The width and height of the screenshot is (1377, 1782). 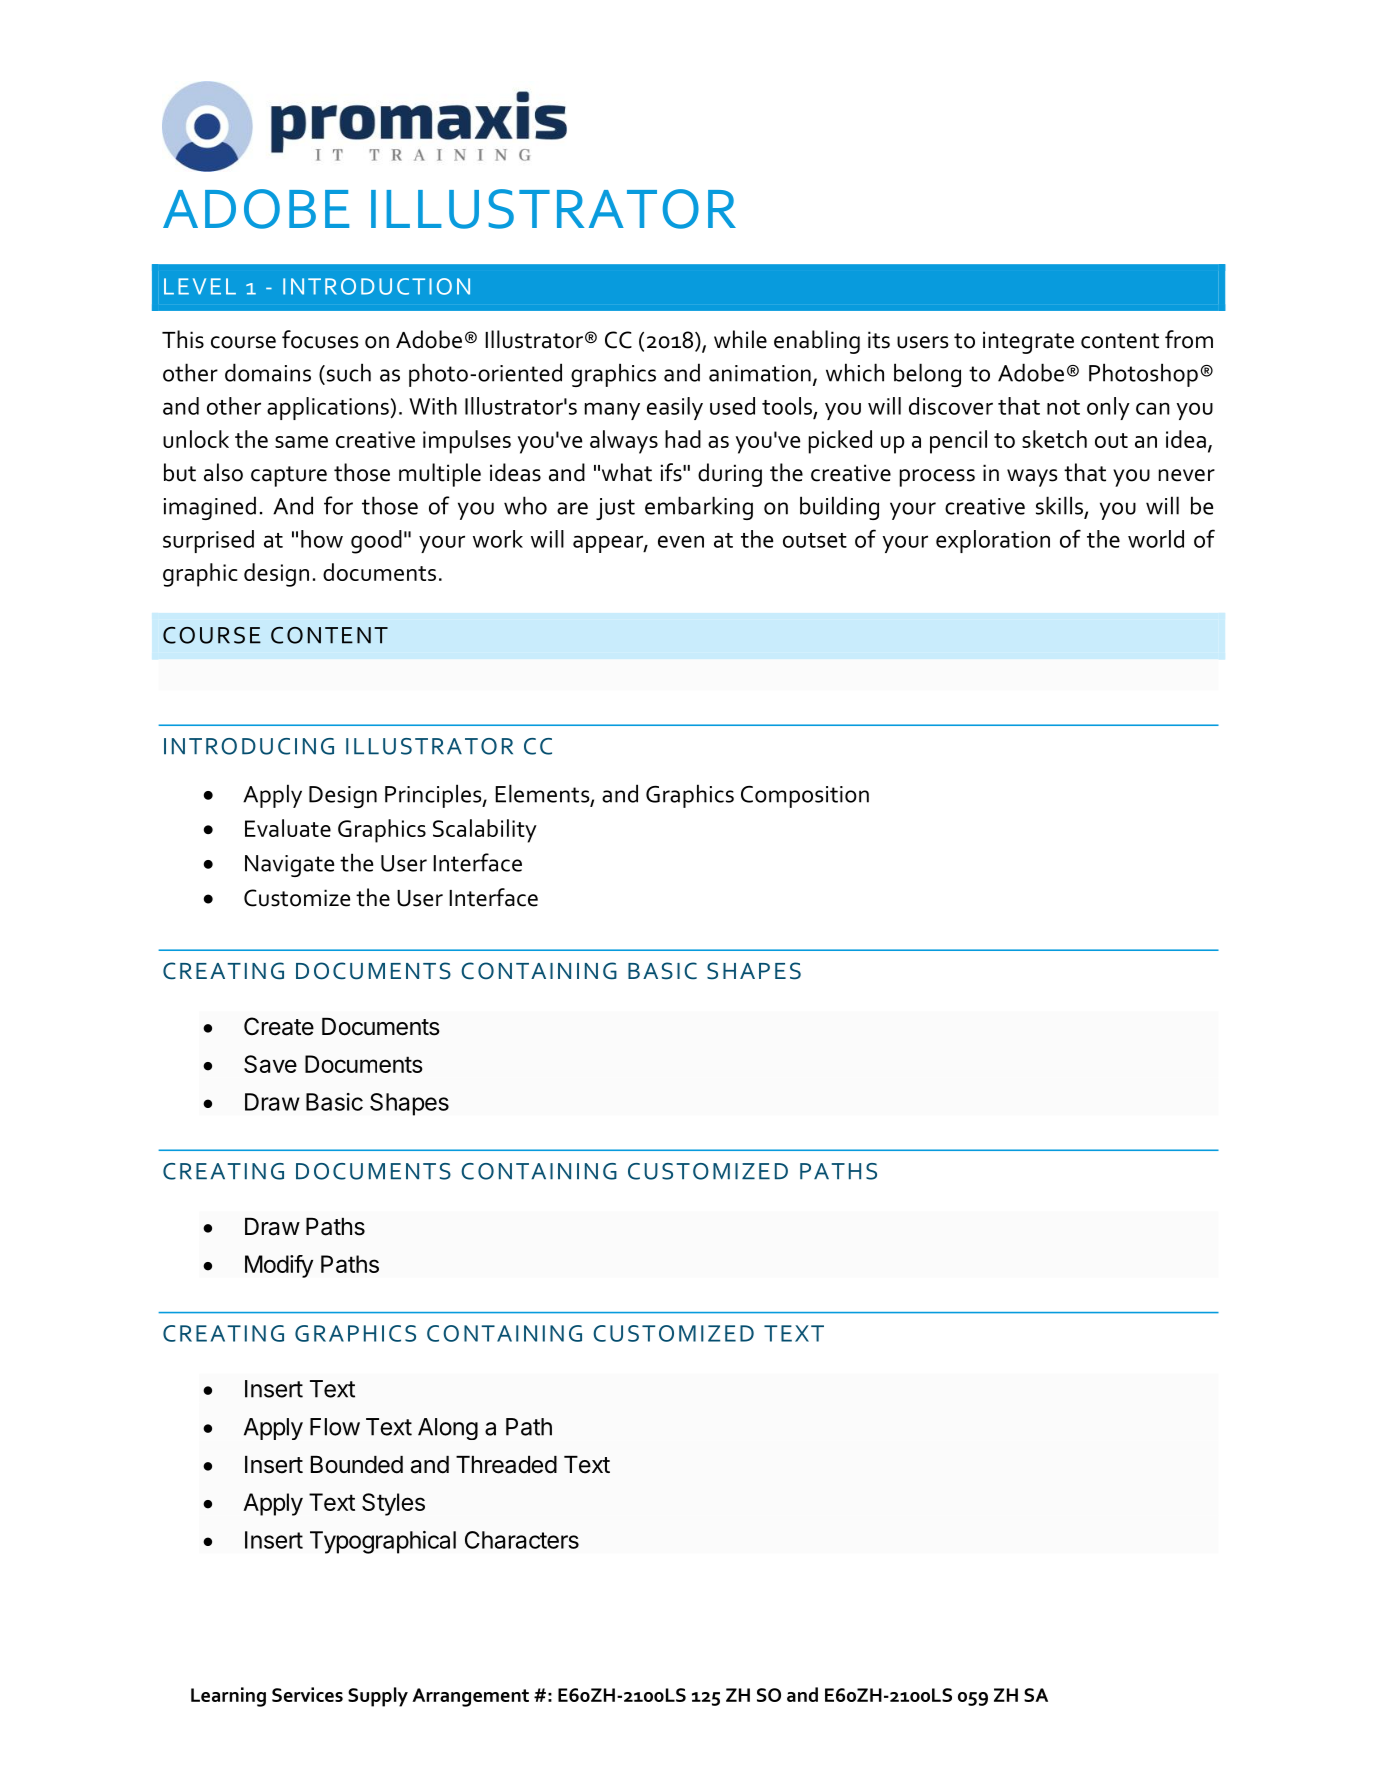 I want to click on Modify, so click(x=279, y=1266).
